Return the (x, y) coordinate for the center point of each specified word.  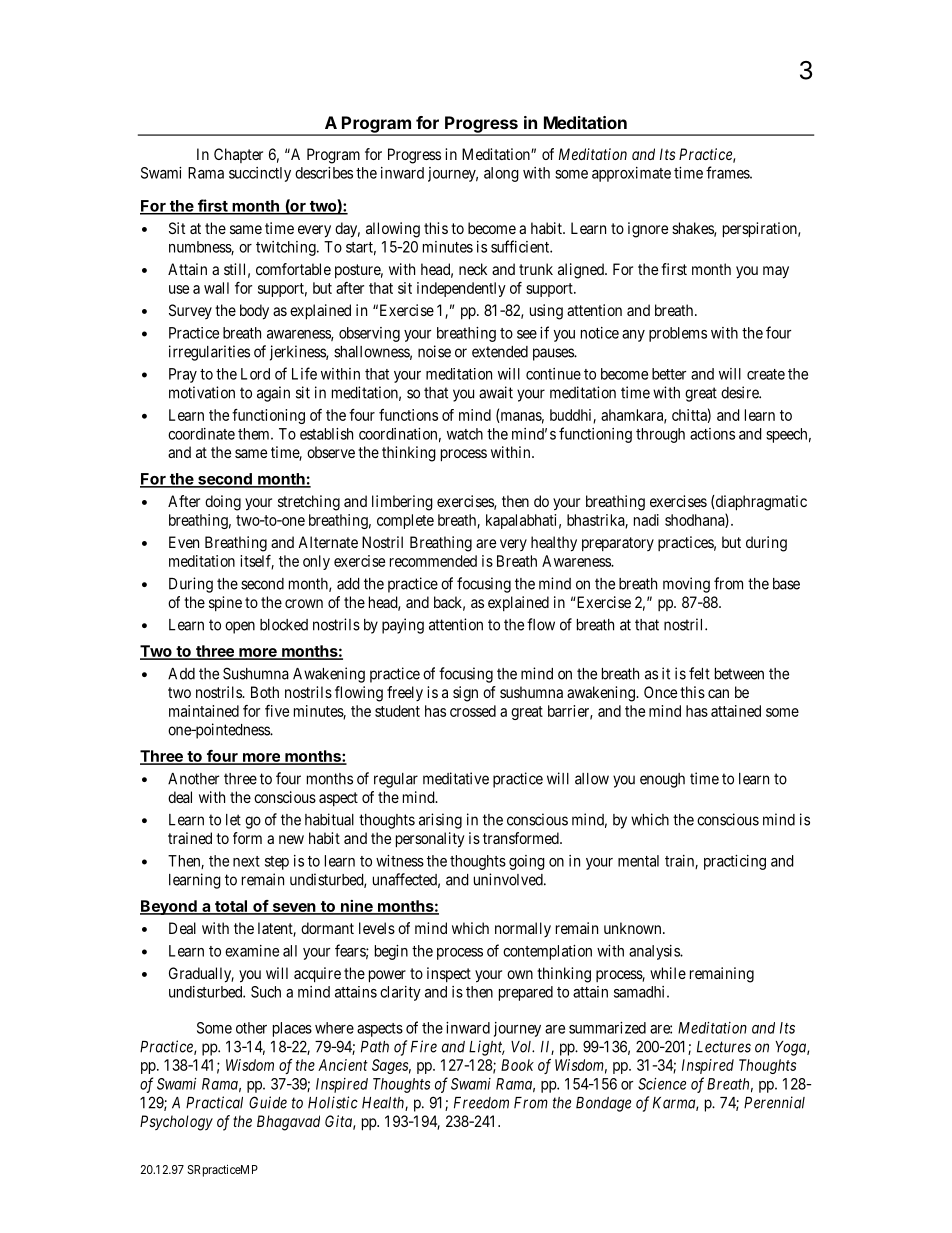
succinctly (260, 174)
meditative (456, 778)
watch (465, 434)
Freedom (481, 1103)
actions (712, 434)
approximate (631, 174)
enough (662, 780)
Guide (268, 1102)
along (501, 174)
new (291, 839)
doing (223, 503)
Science (662, 1084)
